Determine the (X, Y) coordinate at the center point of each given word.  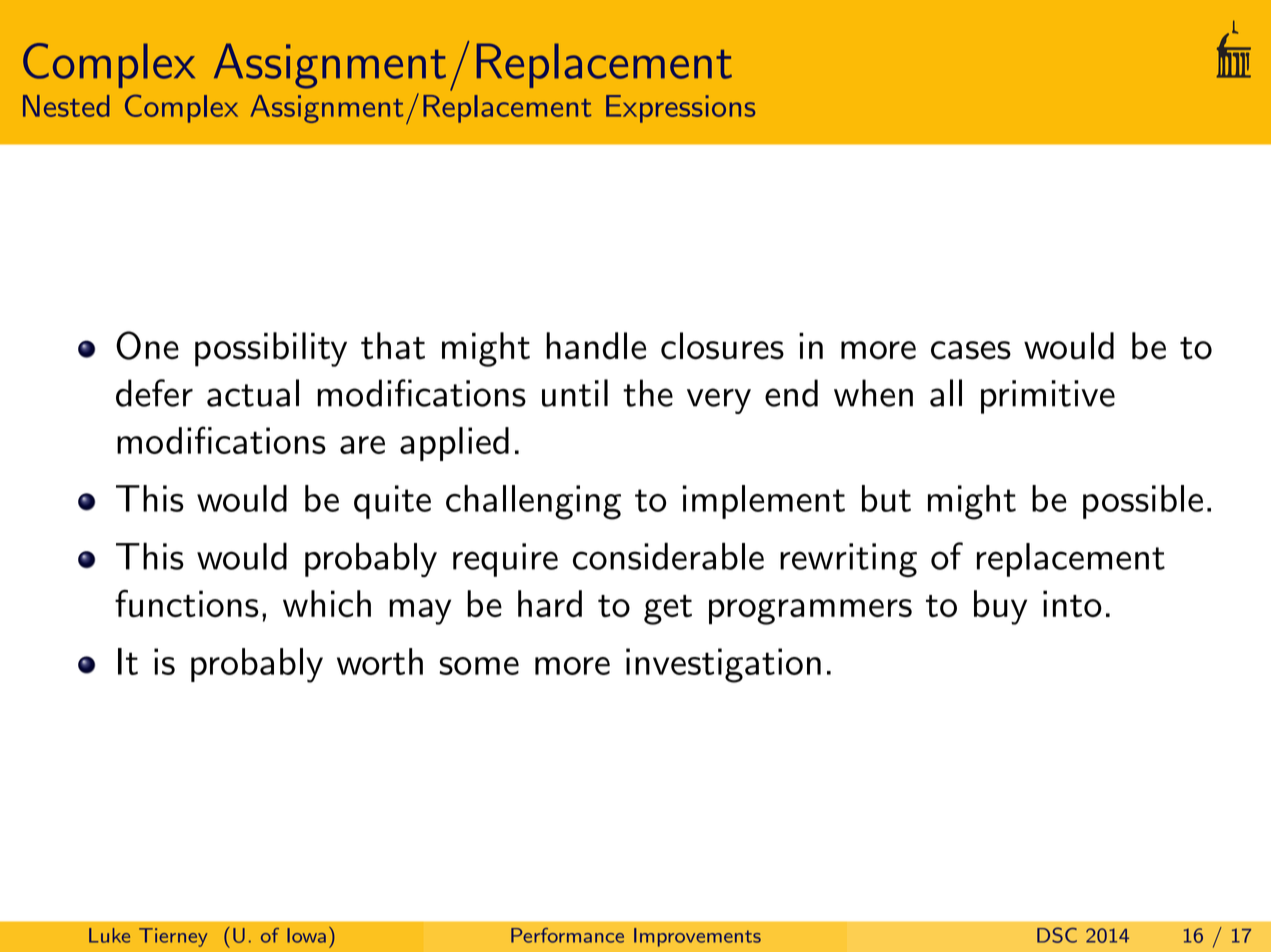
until (575, 393)
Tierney (173, 937)
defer (154, 393)
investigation (723, 665)
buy (1000, 607)
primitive (1048, 397)
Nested (66, 106)
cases (971, 350)
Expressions (680, 109)
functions (187, 603)
